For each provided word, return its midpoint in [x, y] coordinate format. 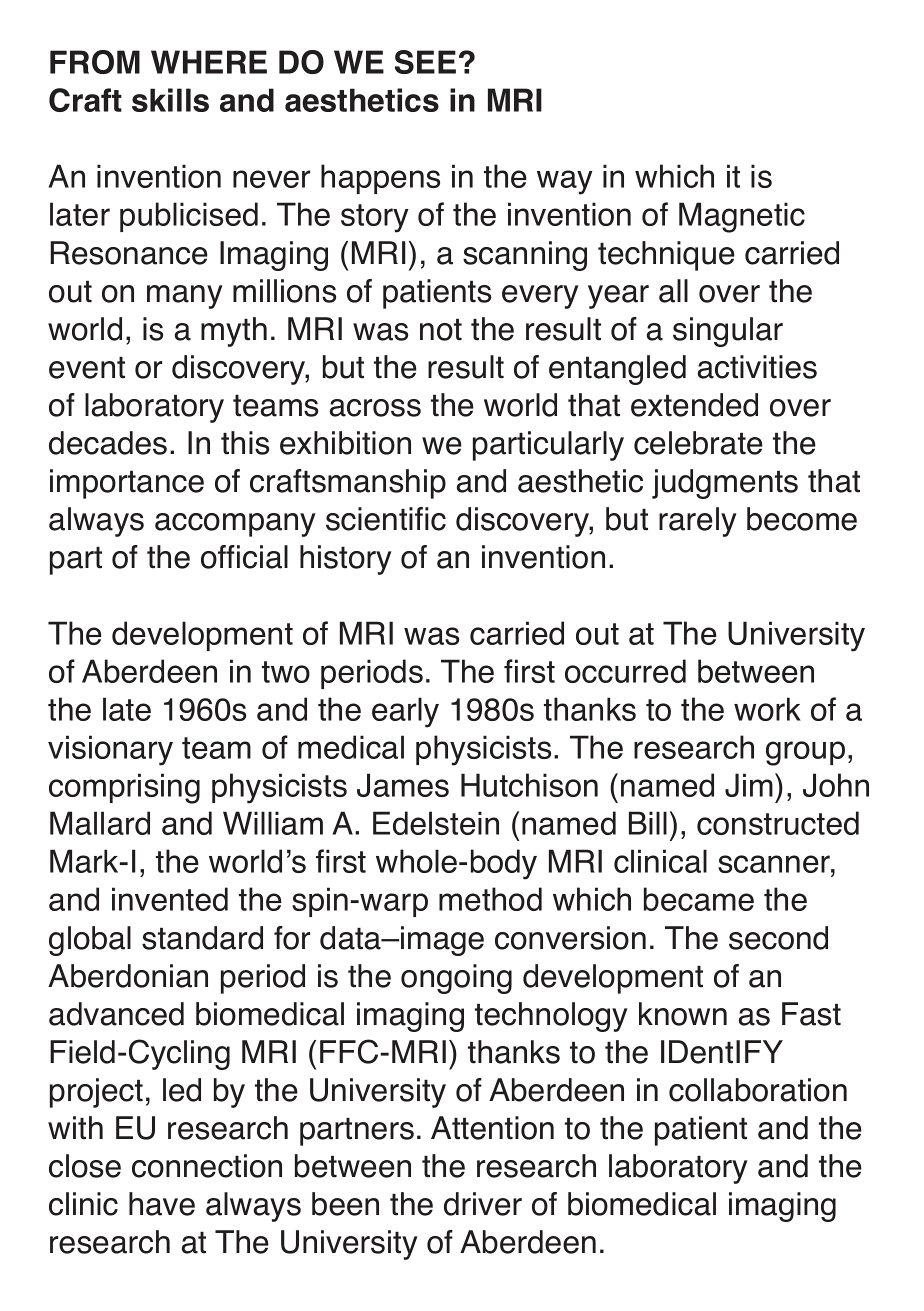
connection [207, 1166]
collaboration [758, 1090]
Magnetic [742, 217]
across [375, 408]
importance [127, 484]
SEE [425, 62]
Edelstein [436, 823]
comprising [124, 788]
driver [483, 1204]
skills [170, 100]
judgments [725, 484]
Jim [749, 785]
